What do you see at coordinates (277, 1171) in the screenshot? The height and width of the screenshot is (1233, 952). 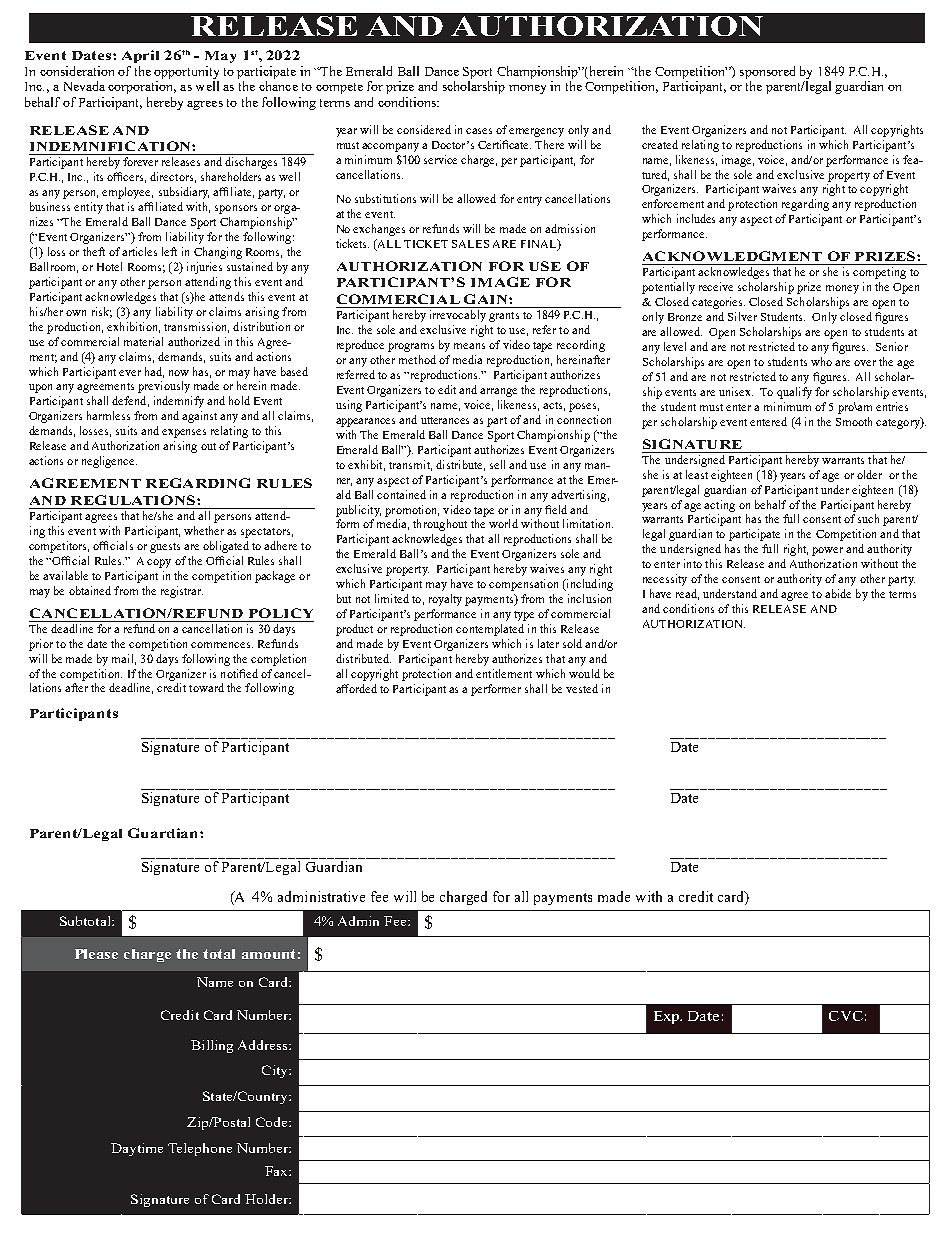 I see `Fax` at bounding box center [277, 1171].
